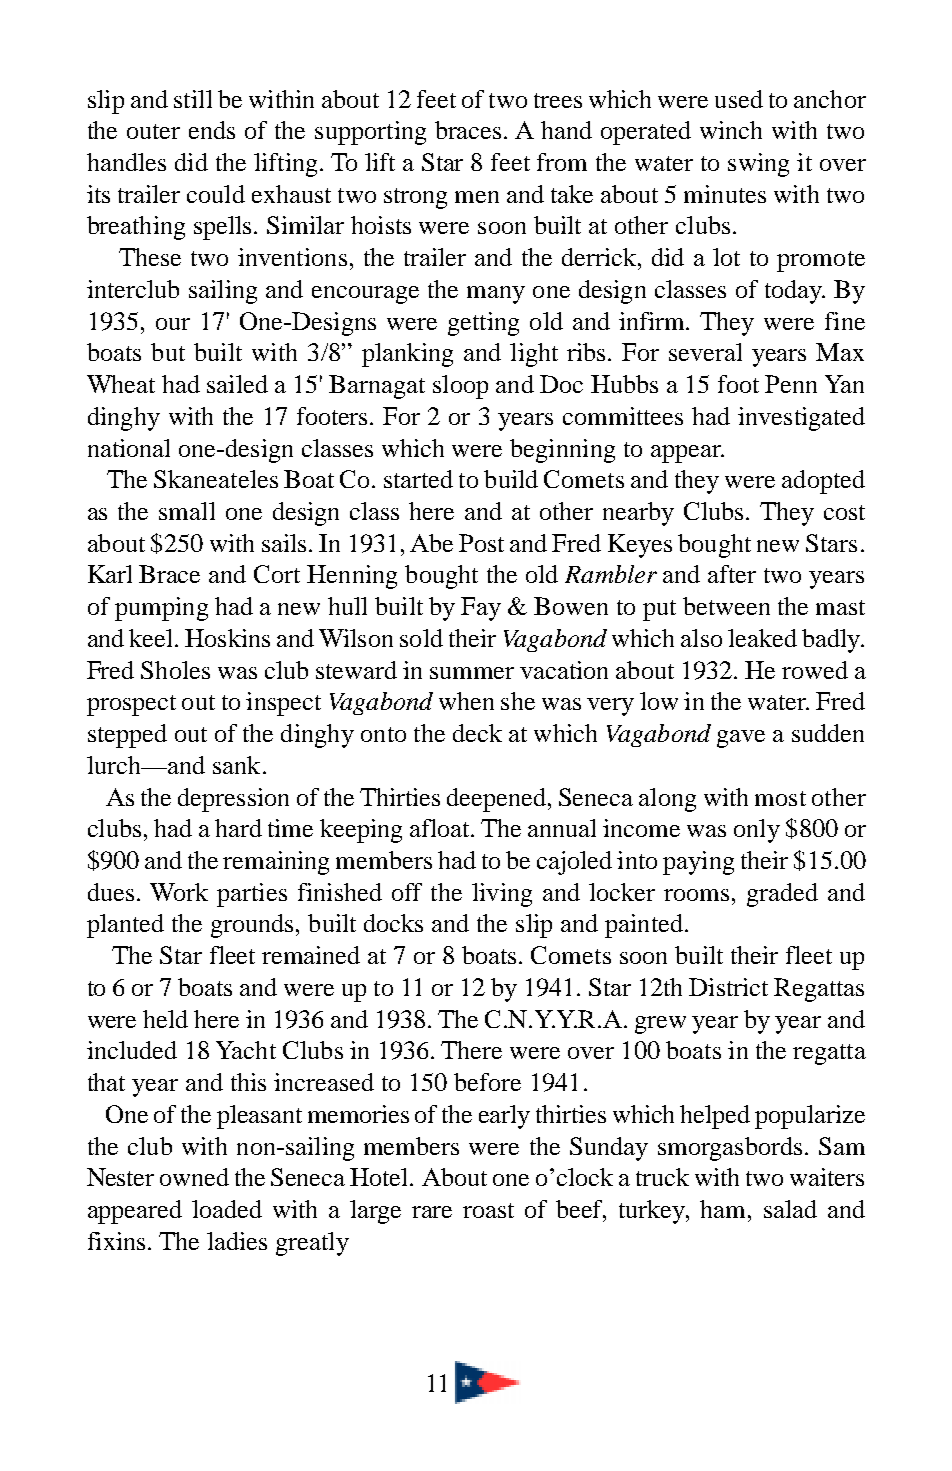 The height and width of the page is (1471, 952). Describe the element at coordinates (731, 130) in the page. I see `winch` at that location.
